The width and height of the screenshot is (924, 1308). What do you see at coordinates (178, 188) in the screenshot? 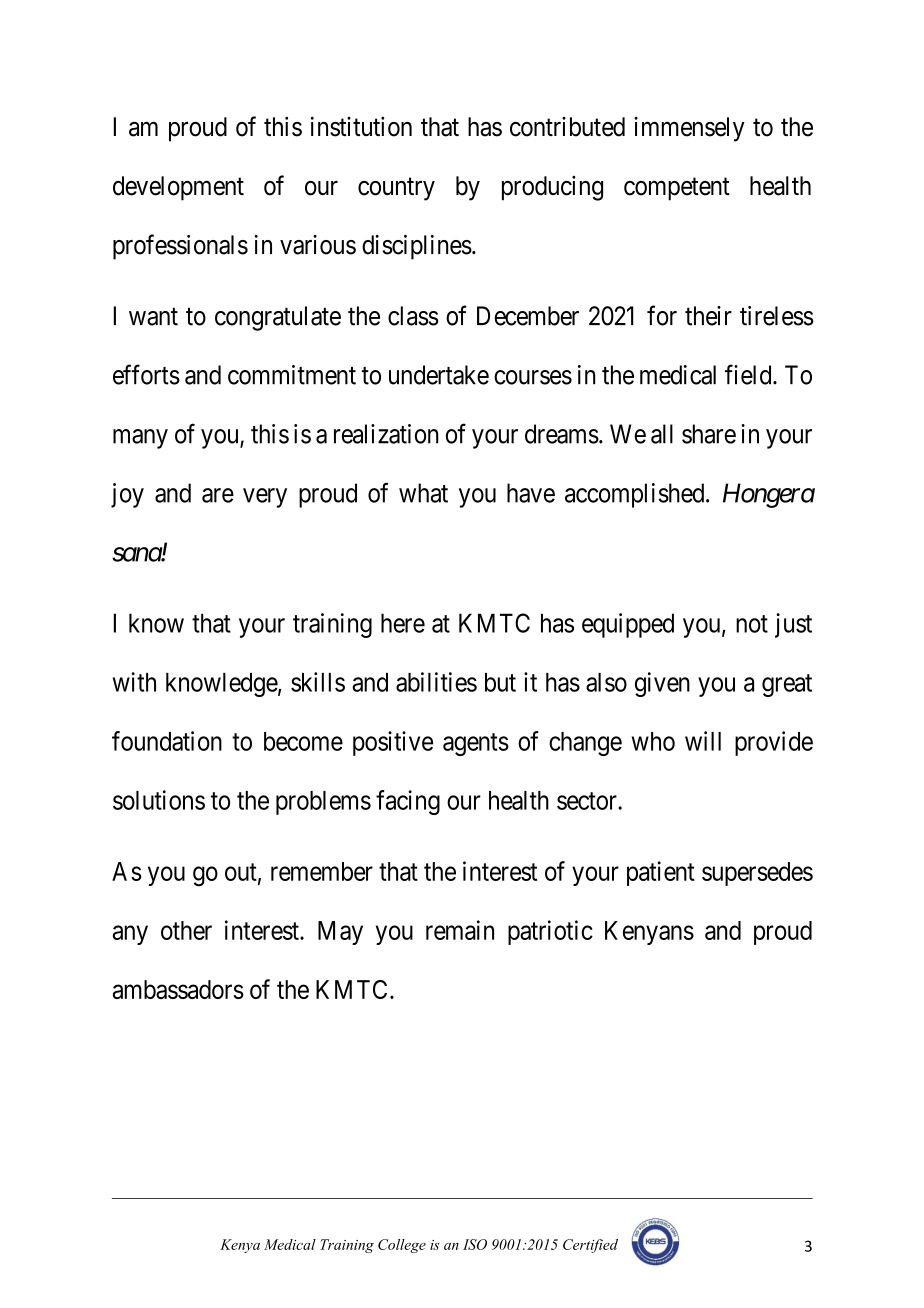
I see `development` at bounding box center [178, 188].
